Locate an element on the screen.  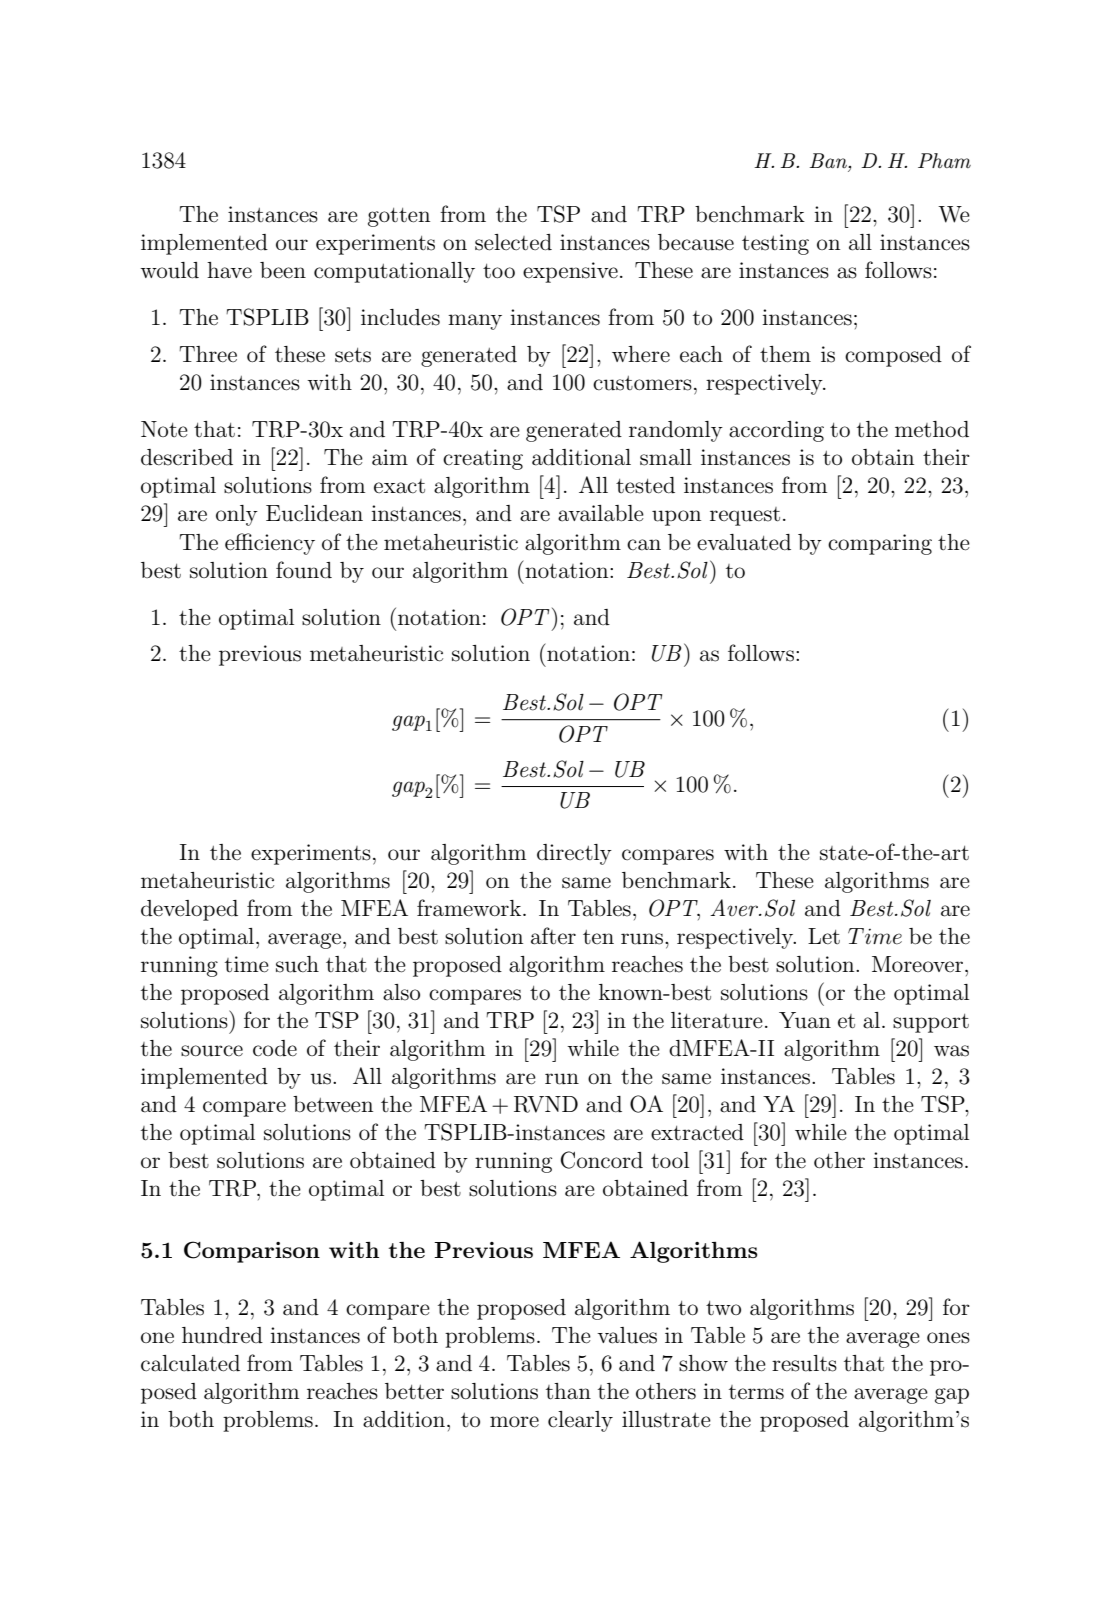
been is located at coordinates (283, 270).
